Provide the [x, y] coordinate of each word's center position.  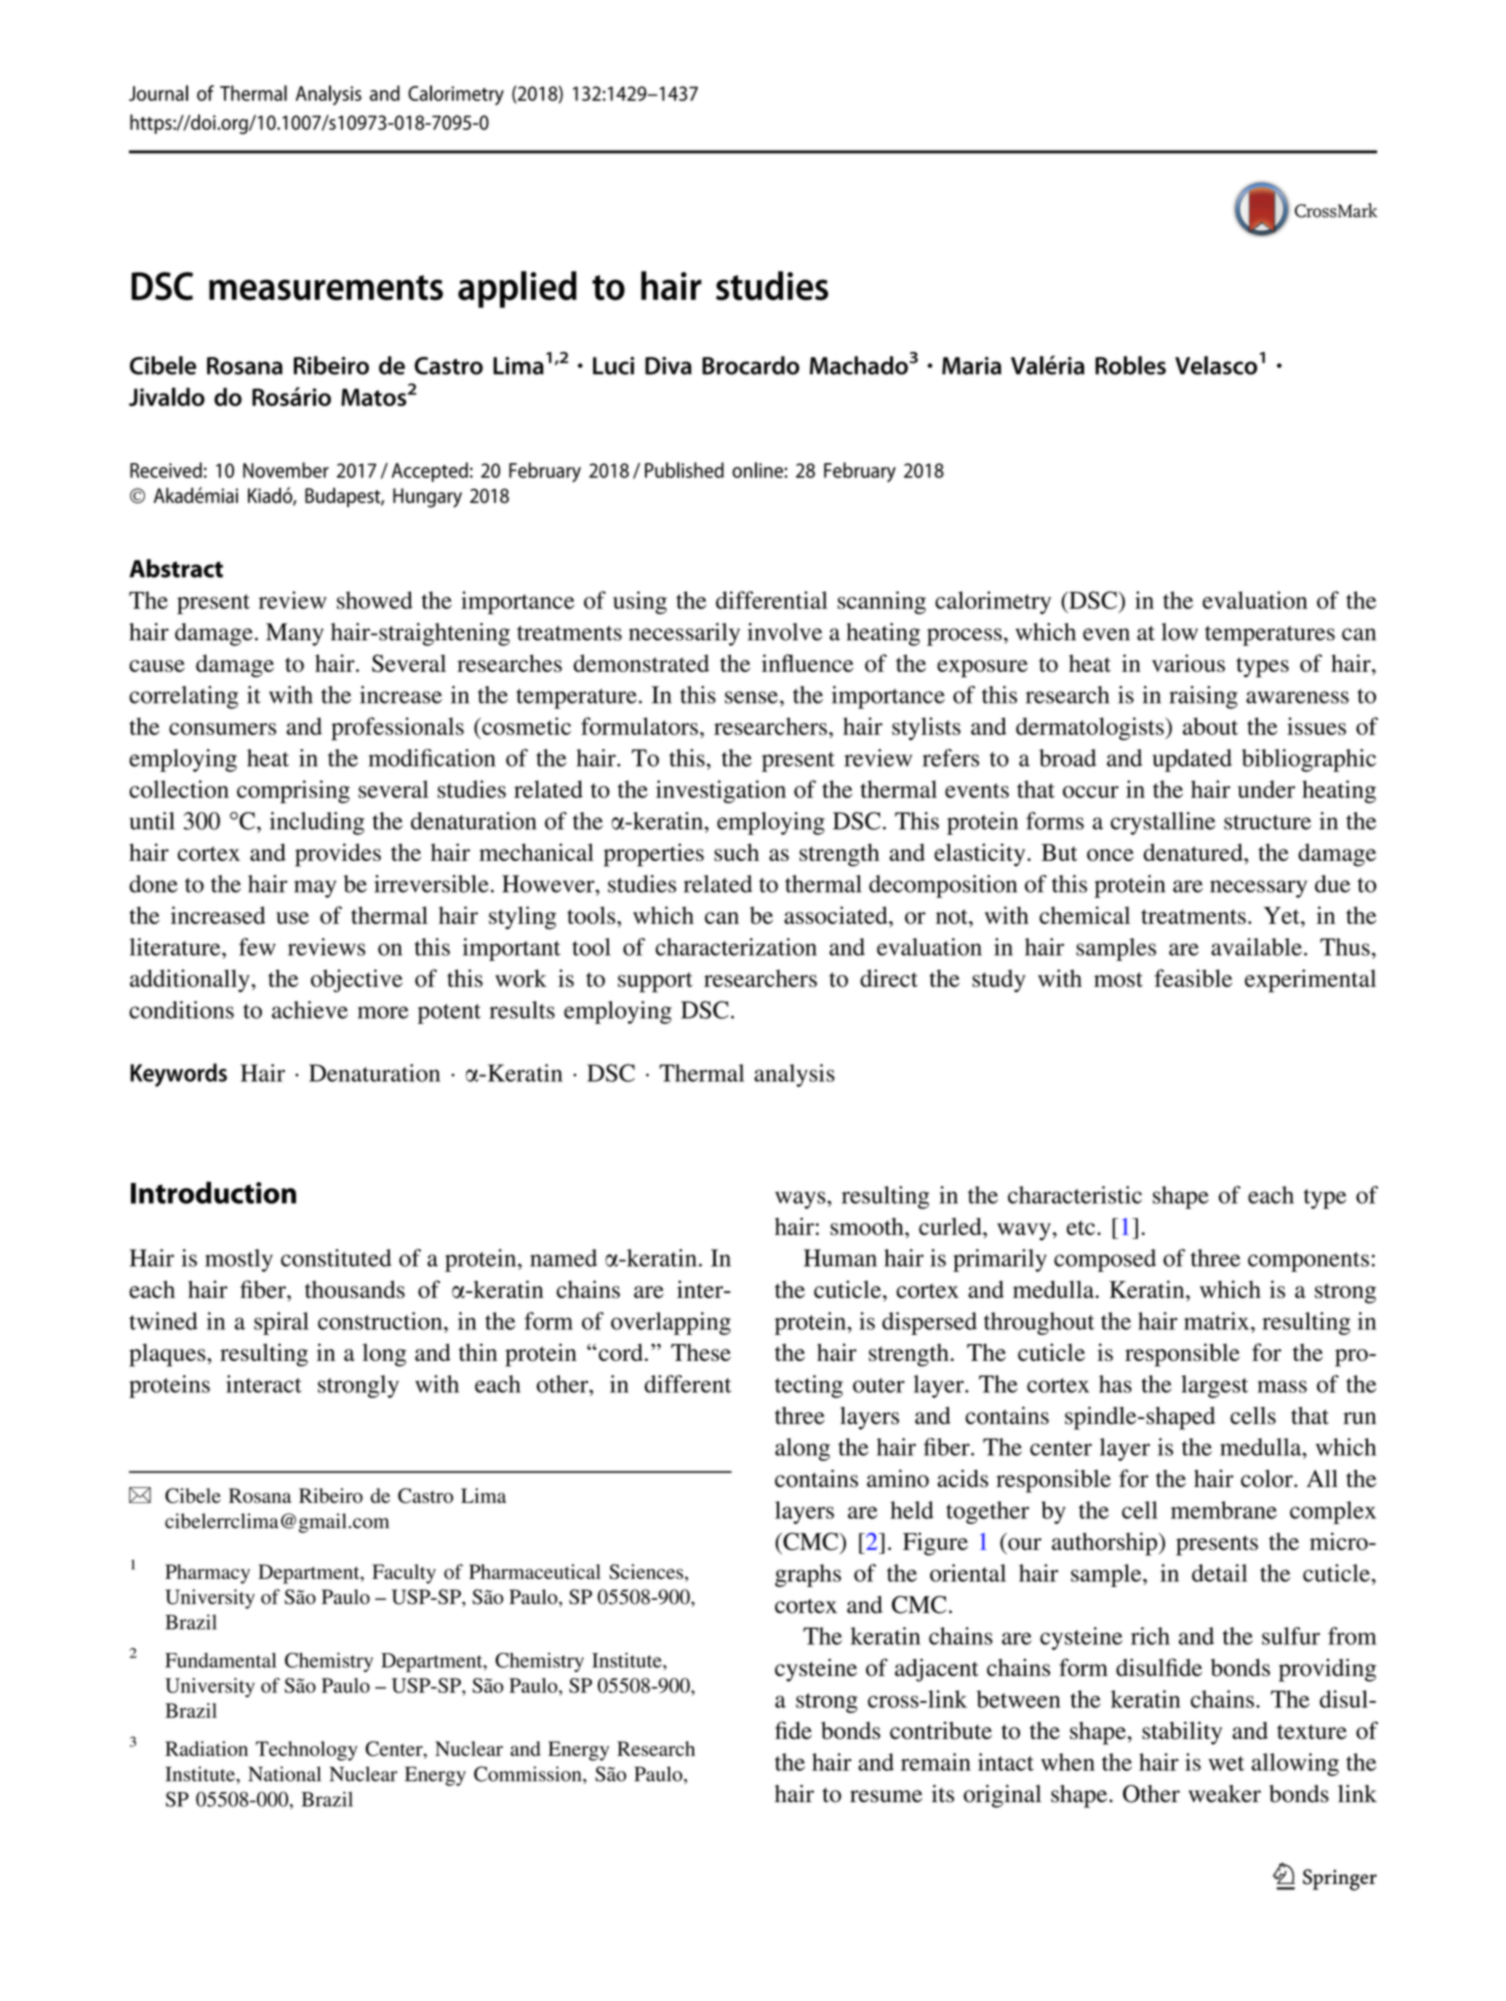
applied [517, 289]
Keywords [178, 1075]
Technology [307, 1751]
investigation [721, 791]
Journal [158, 93]
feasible [1193, 978]
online [758, 470]
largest [1214, 1386]
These [701, 1352]
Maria [971, 366]
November [286, 470]
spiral [281, 1323]
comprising [293, 792]
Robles [1130, 365]
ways [801, 1200]
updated [1192, 760]
